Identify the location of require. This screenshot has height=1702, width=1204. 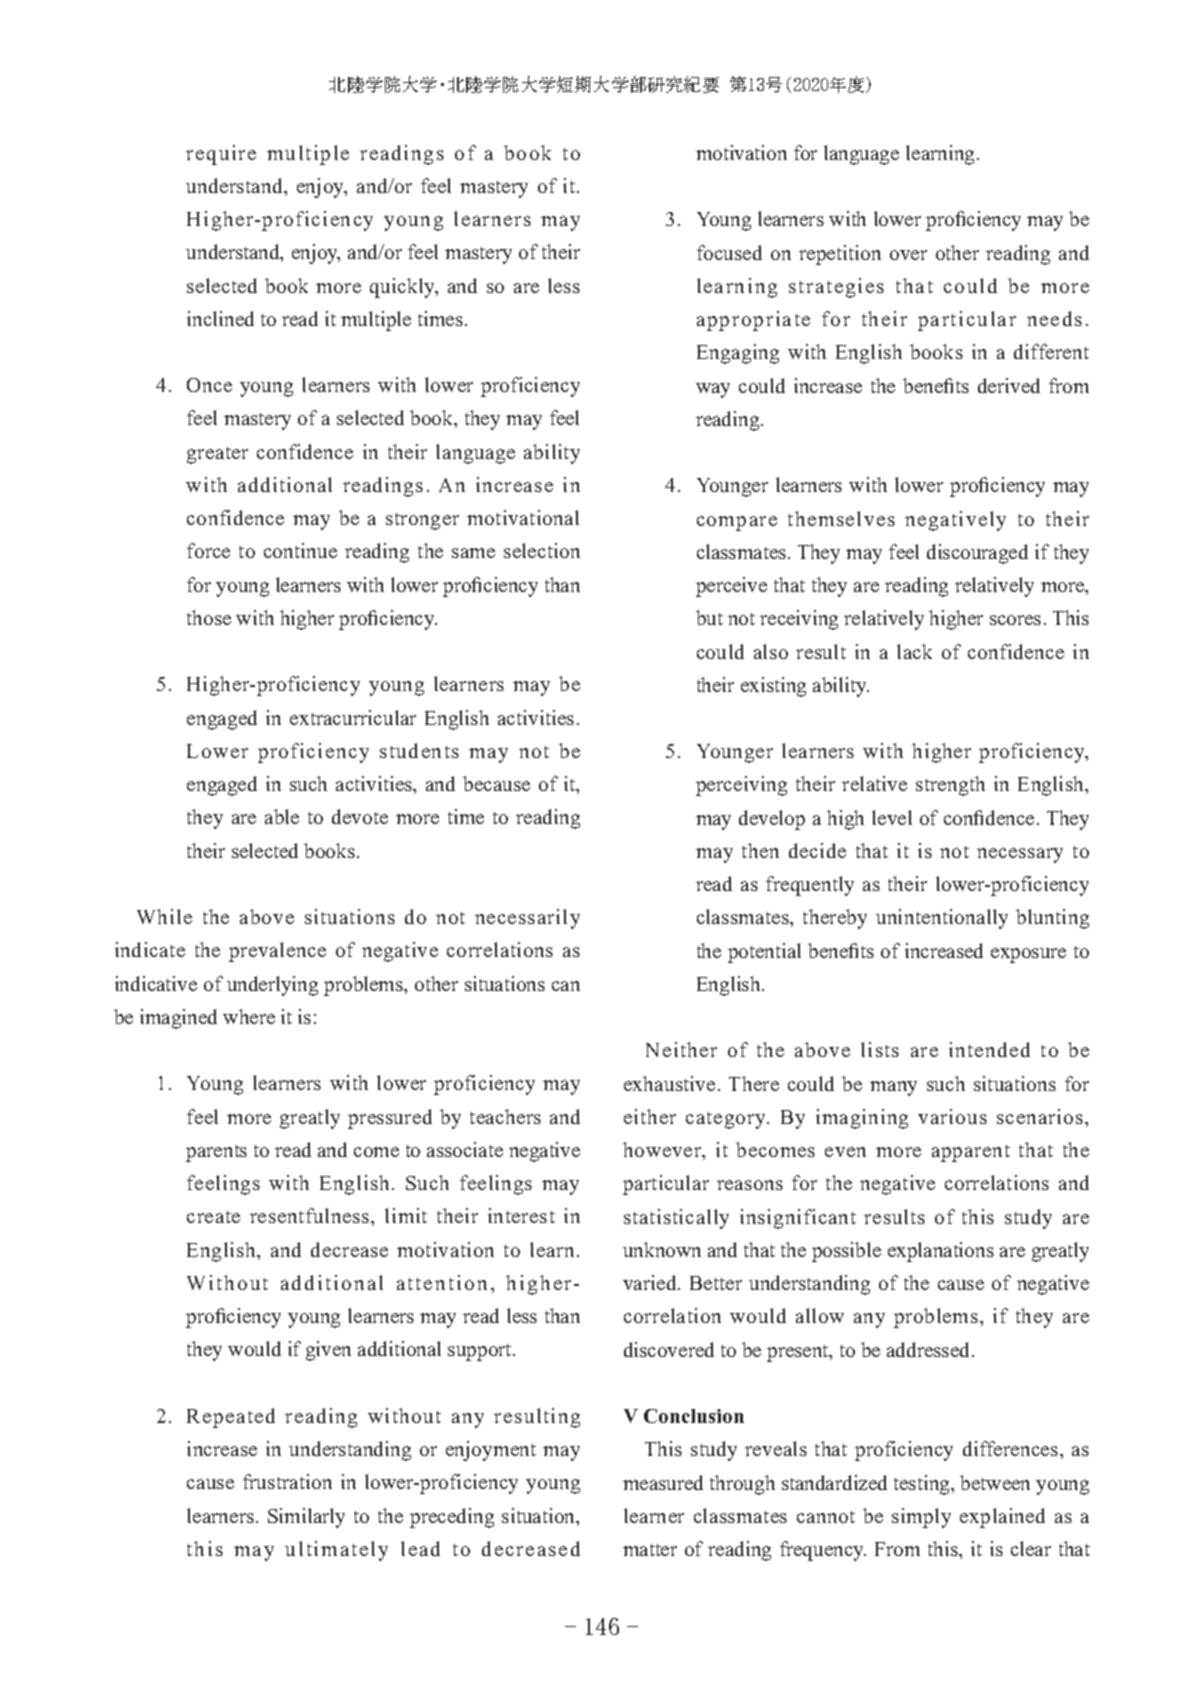
(221, 155).
